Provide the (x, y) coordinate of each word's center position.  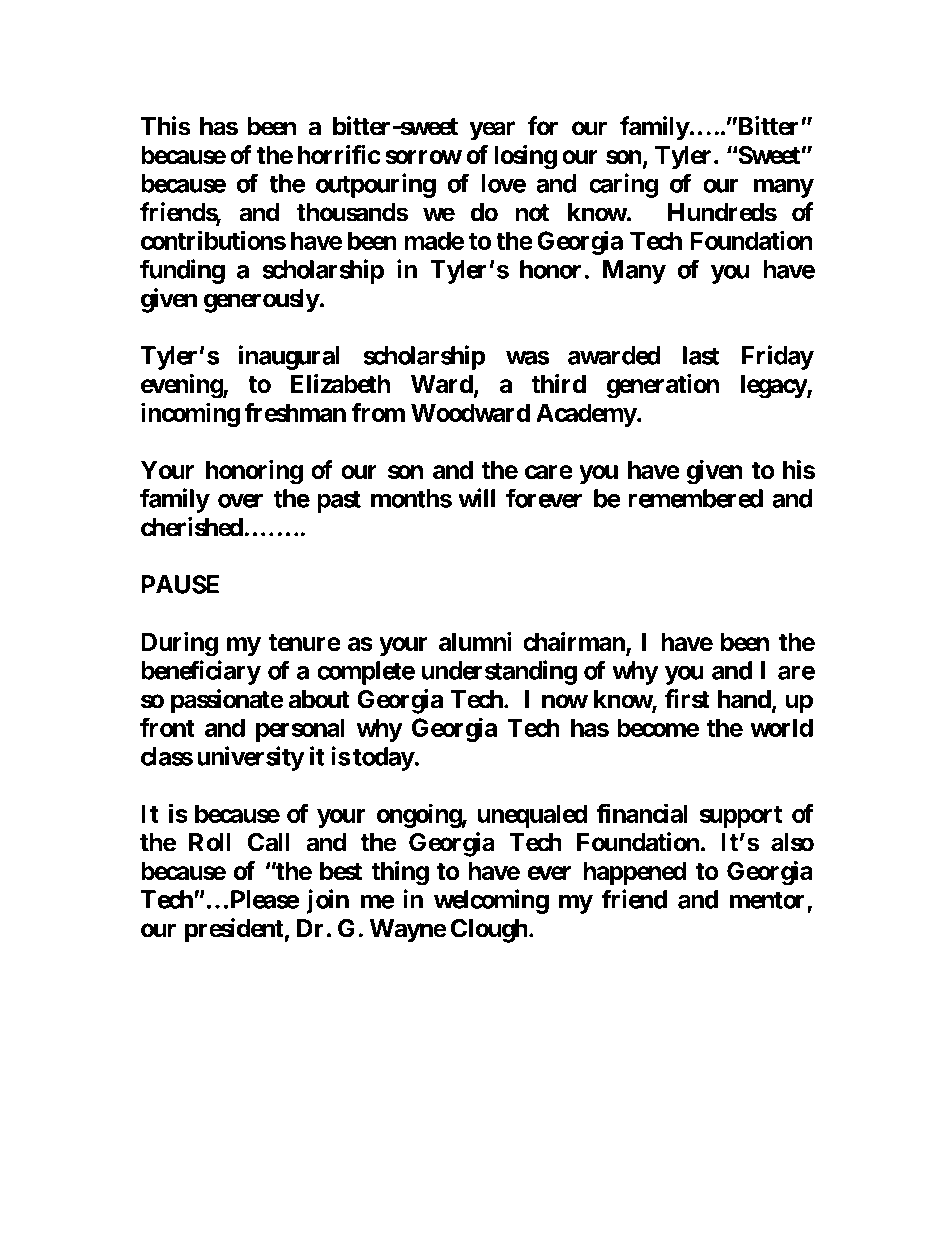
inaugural (289, 357)
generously (262, 301)
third (558, 383)
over (240, 500)
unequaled (532, 816)
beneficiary (201, 672)
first (687, 699)
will (476, 498)
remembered (695, 498)
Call (269, 842)
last (701, 355)
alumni (475, 642)
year (492, 131)
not (532, 213)
